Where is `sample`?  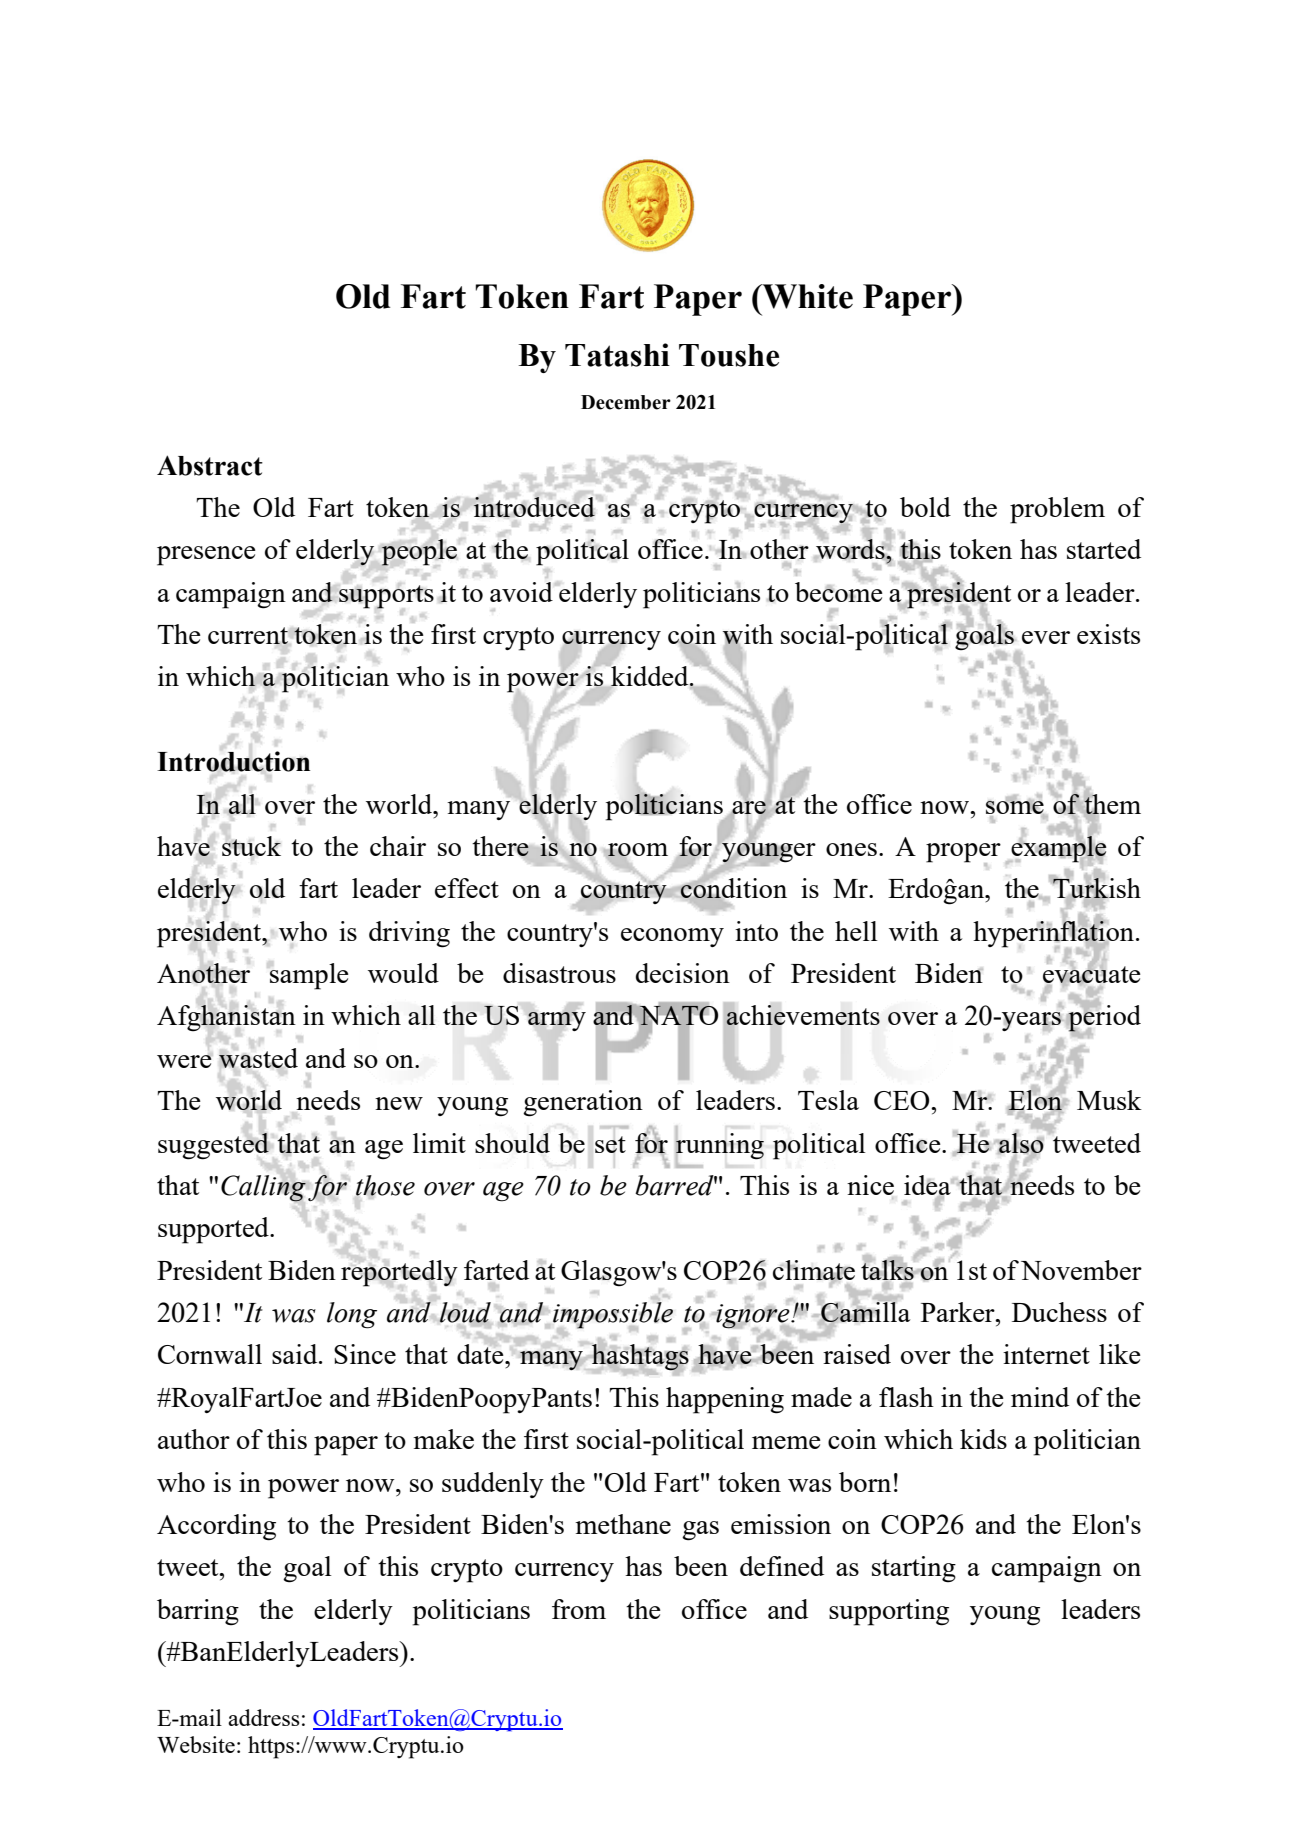
sample is located at coordinates (309, 976).
